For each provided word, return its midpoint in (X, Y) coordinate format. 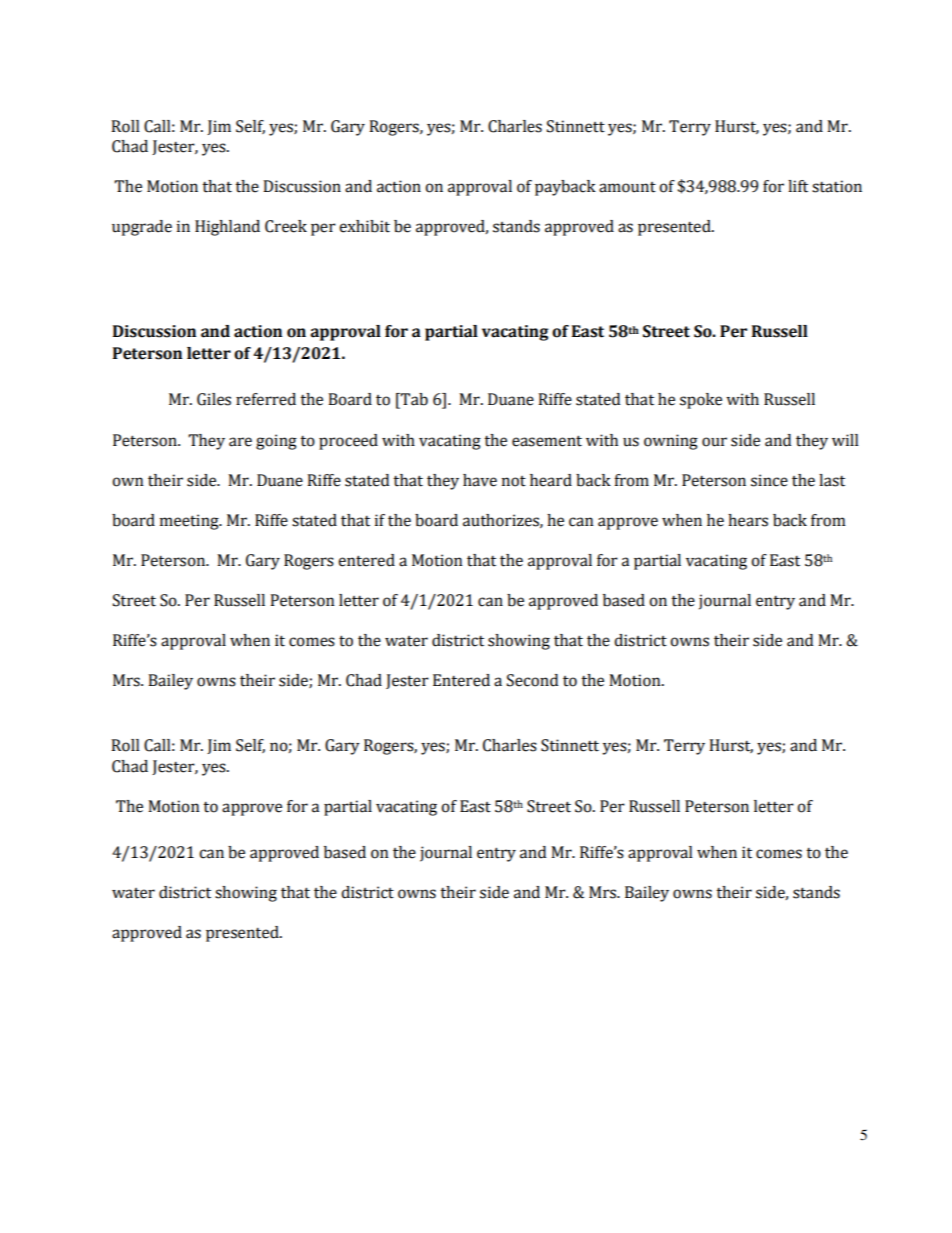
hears (748, 520)
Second (532, 680)
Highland (227, 228)
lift (798, 186)
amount (627, 187)
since (769, 480)
